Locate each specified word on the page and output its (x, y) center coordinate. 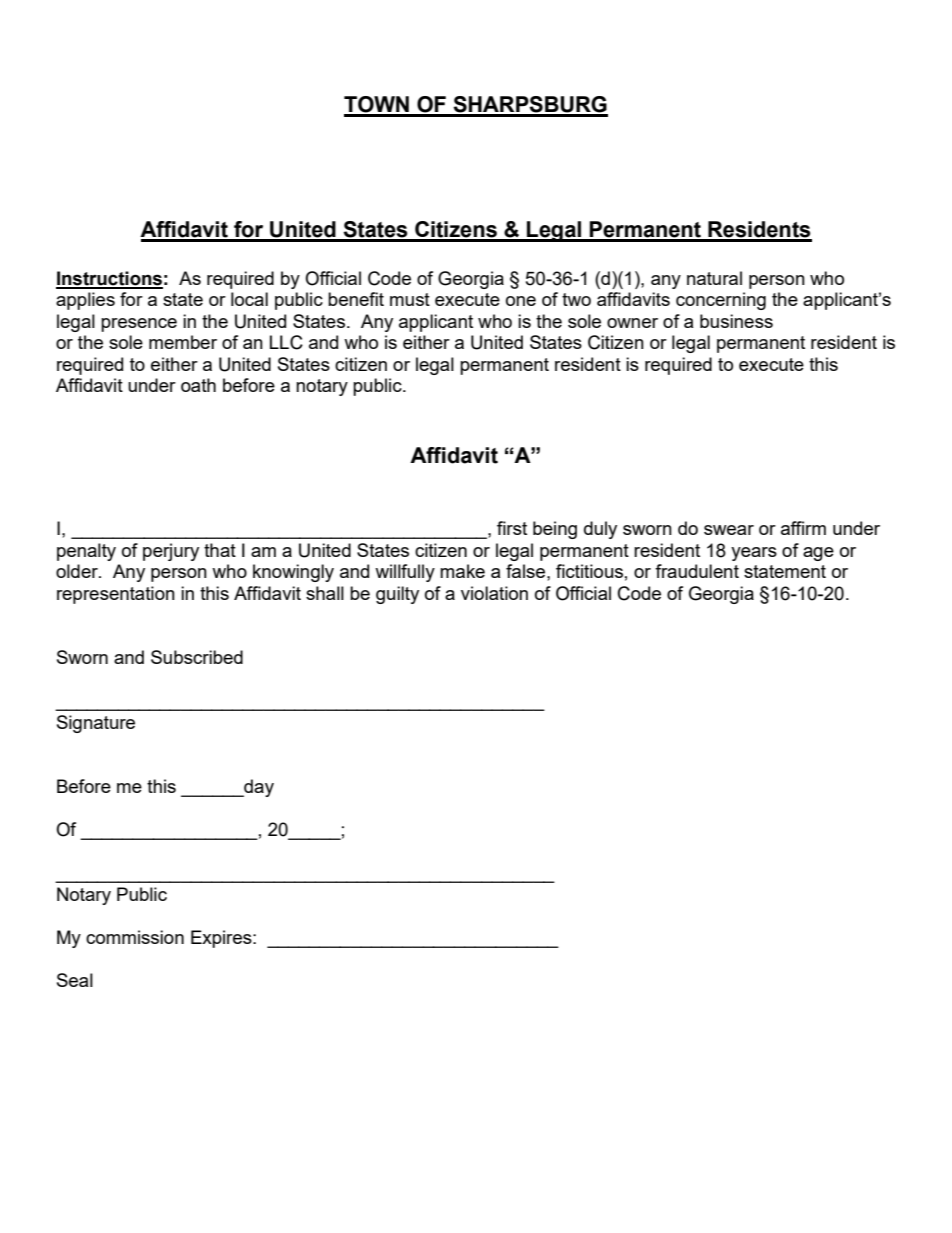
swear (729, 530)
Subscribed (197, 657)
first (512, 528)
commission (135, 937)
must (410, 299)
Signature (96, 724)
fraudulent (697, 571)
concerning (721, 301)
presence (139, 325)
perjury (171, 552)
